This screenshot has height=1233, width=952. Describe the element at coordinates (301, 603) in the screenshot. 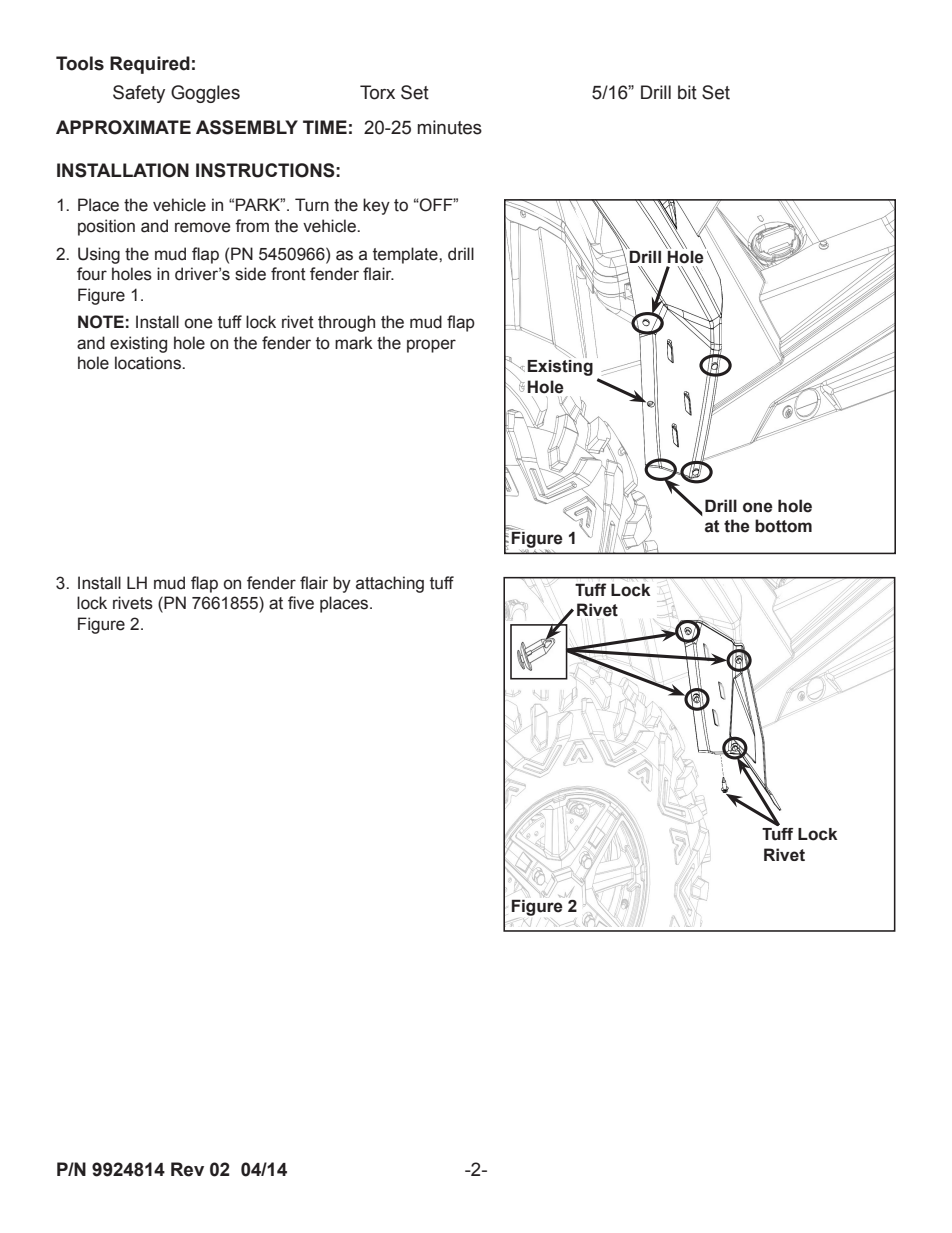

I see `five` at that location.
